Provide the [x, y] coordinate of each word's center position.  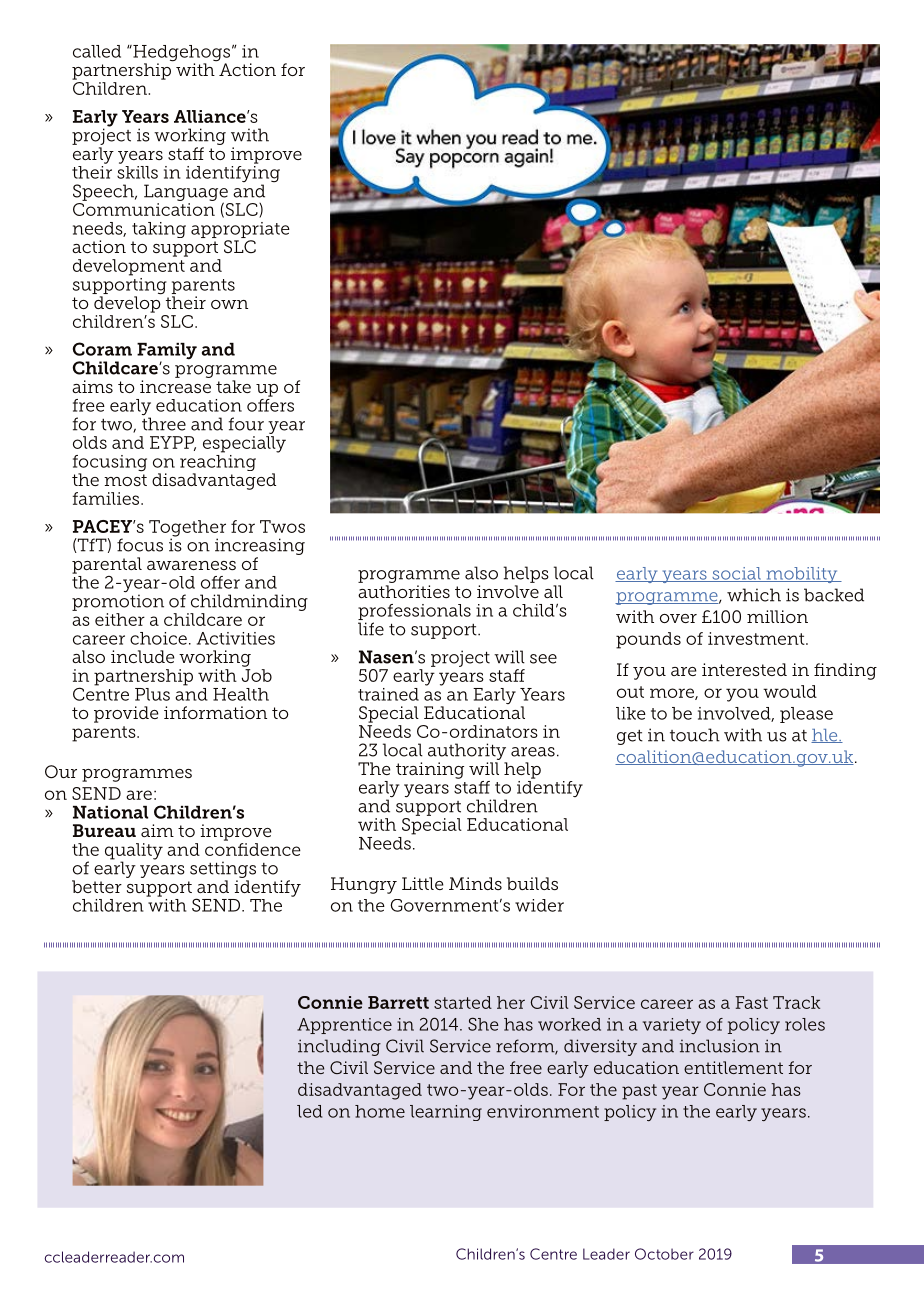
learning [446, 1113]
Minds [475, 883]
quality [134, 852]
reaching [218, 463]
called [97, 51]
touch [695, 735]
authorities [404, 591]
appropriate [240, 231]
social [736, 574]
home [380, 1111]
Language [186, 193]
